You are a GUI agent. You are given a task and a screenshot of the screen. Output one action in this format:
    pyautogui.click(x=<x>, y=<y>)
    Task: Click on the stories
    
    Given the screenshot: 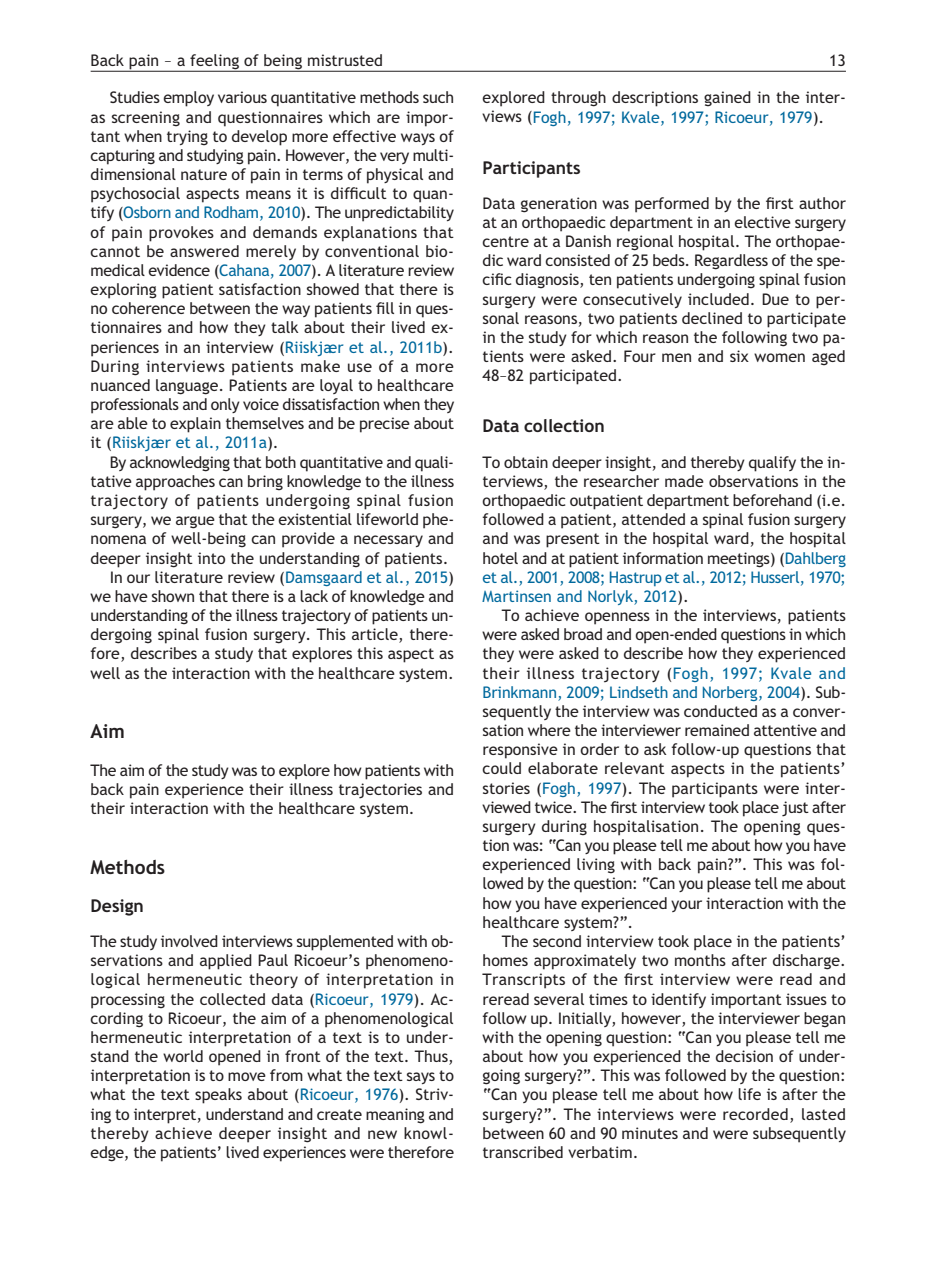 What is the action you would take?
    pyautogui.click(x=506, y=788)
